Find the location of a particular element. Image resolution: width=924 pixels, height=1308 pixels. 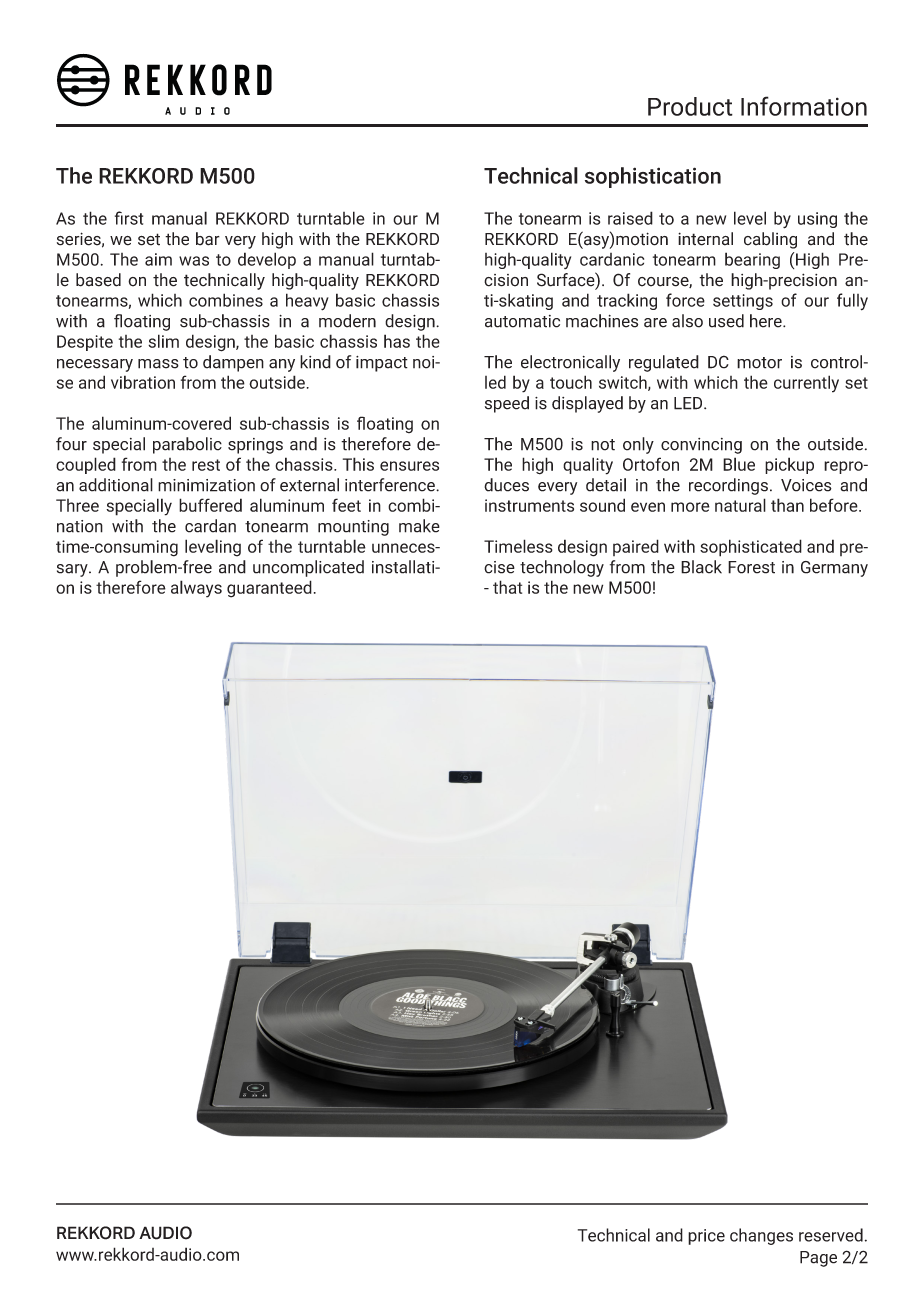

first is located at coordinates (129, 218).
